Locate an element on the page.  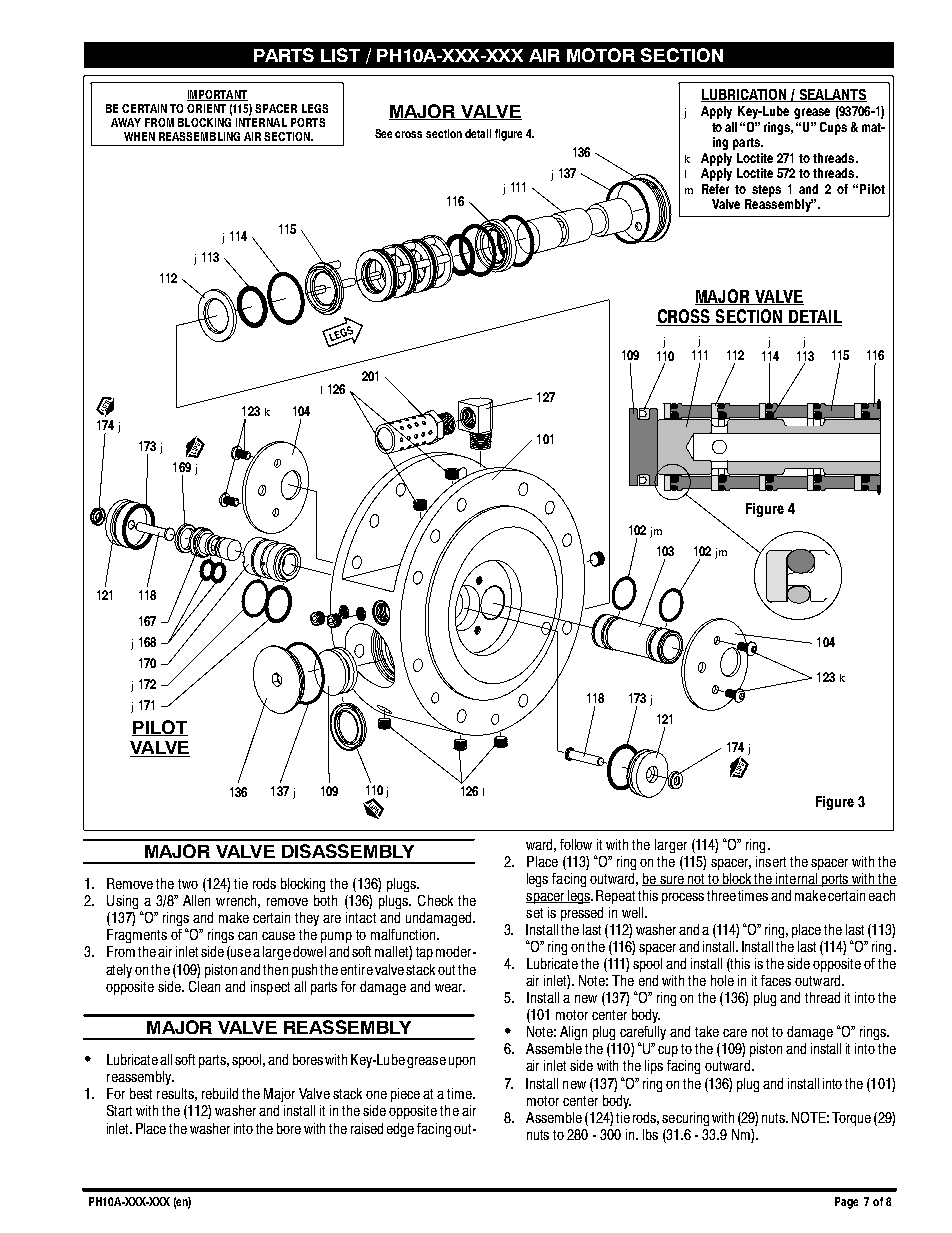
IMPORTANT is located at coordinates (217, 95).
